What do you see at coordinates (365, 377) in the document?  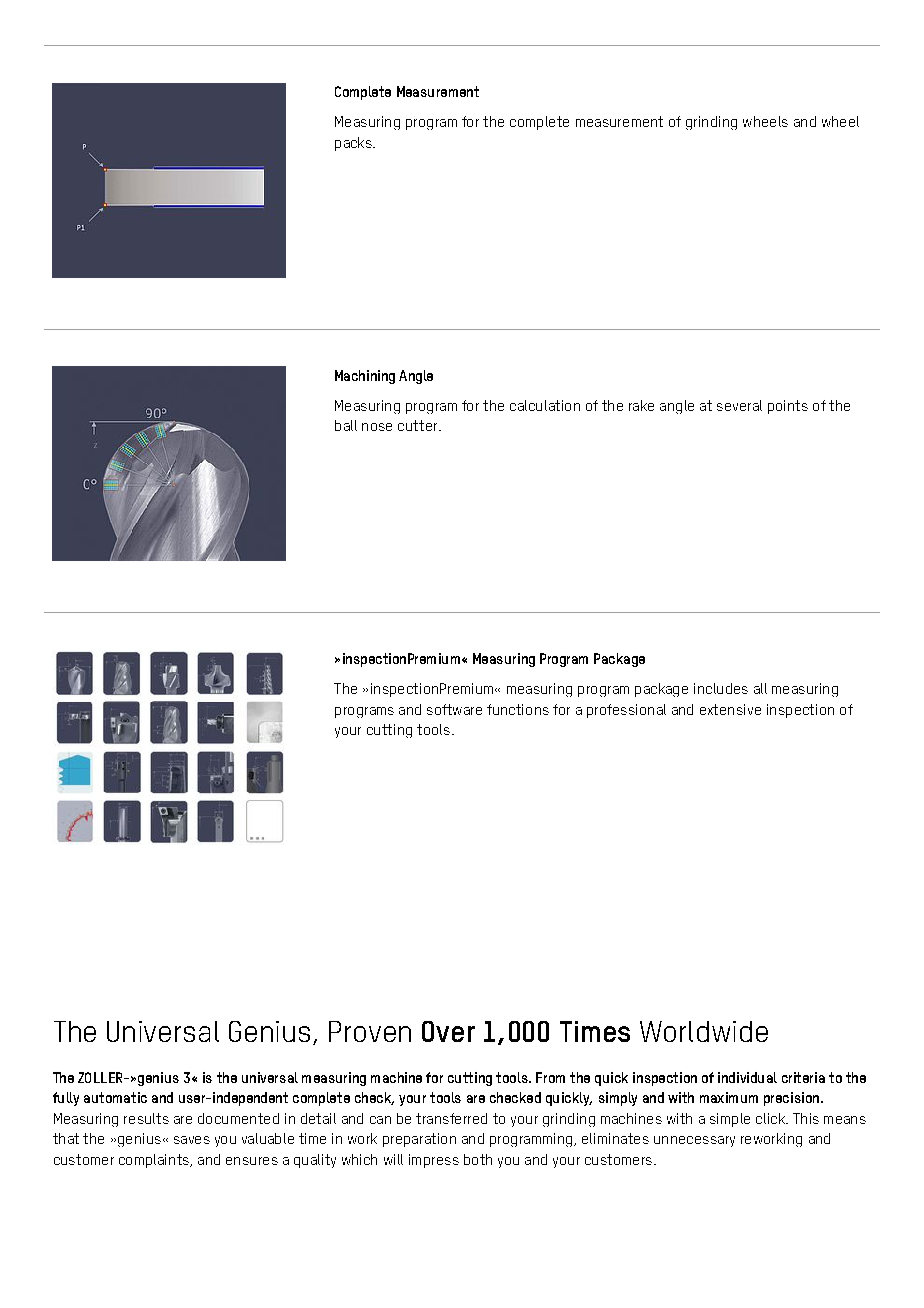 I see `Machining` at bounding box center [365, 377].
